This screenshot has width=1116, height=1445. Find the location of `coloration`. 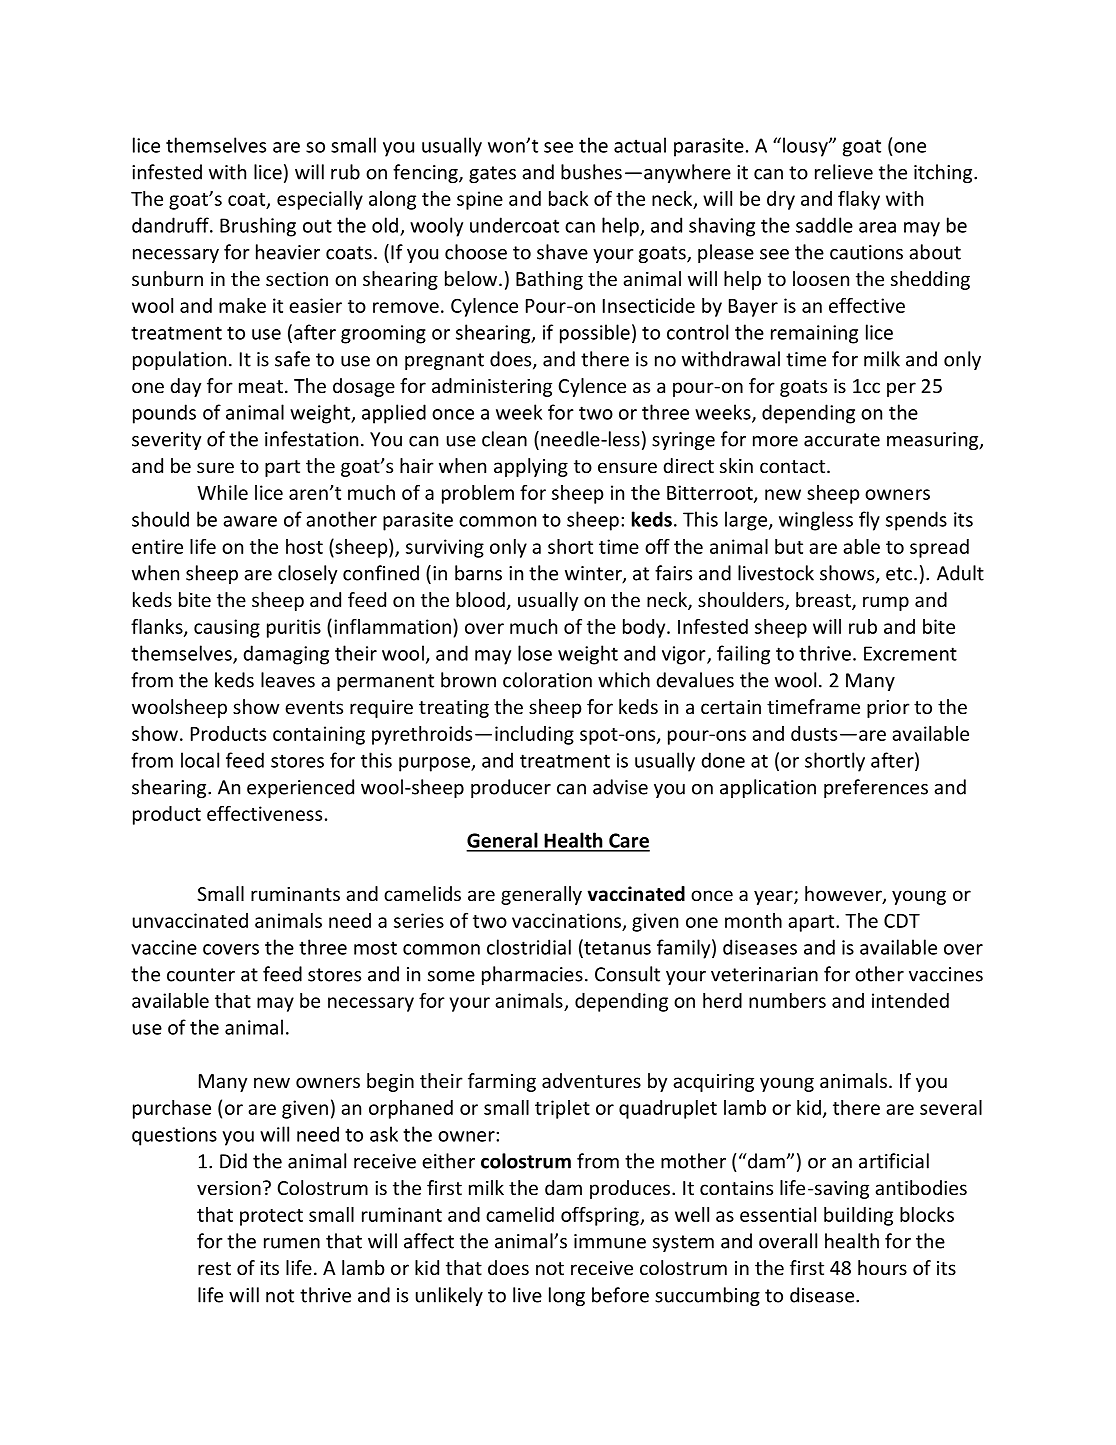

coloration is located at coordinates (547, 680).
